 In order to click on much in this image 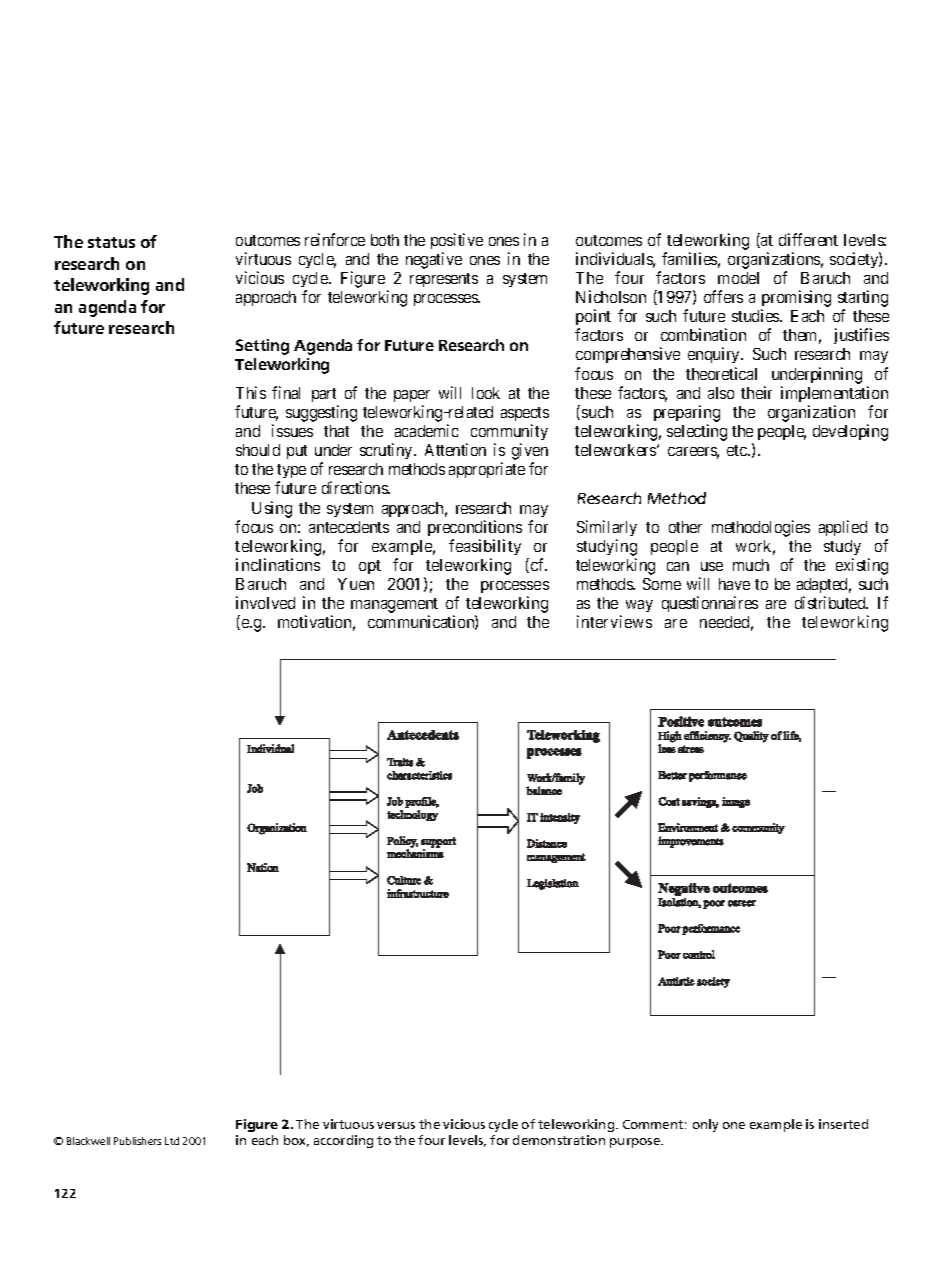, I will do `click(751, 565)`.
